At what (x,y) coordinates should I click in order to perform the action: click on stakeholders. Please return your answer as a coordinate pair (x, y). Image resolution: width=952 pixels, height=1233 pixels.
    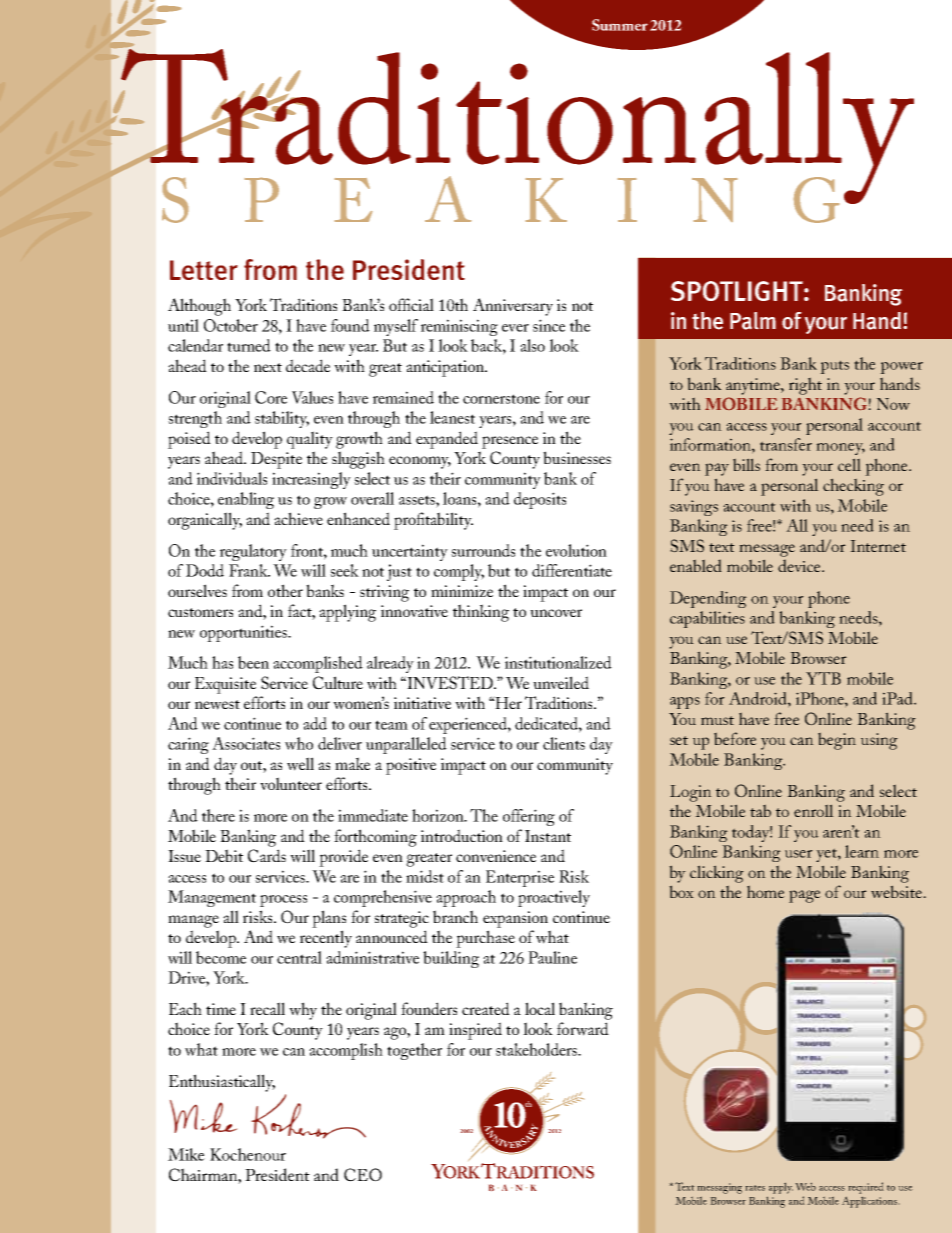
    Looking at the image, I should click on (537, 1049).
